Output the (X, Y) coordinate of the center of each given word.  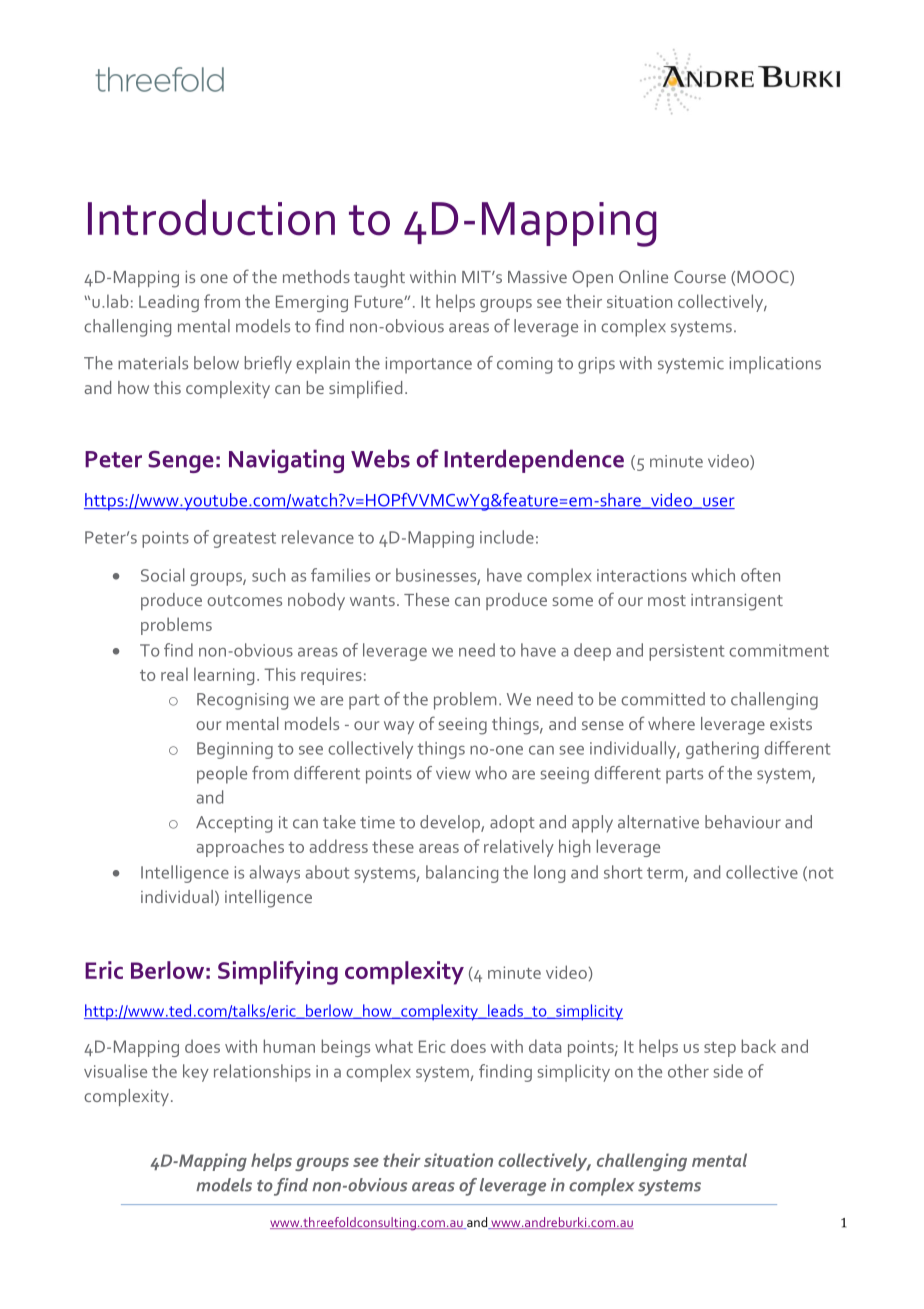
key (196, 1073)
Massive (537, 277)
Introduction (211, 217)
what (394, 1046)
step (720, 1049)
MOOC (764, 278)
